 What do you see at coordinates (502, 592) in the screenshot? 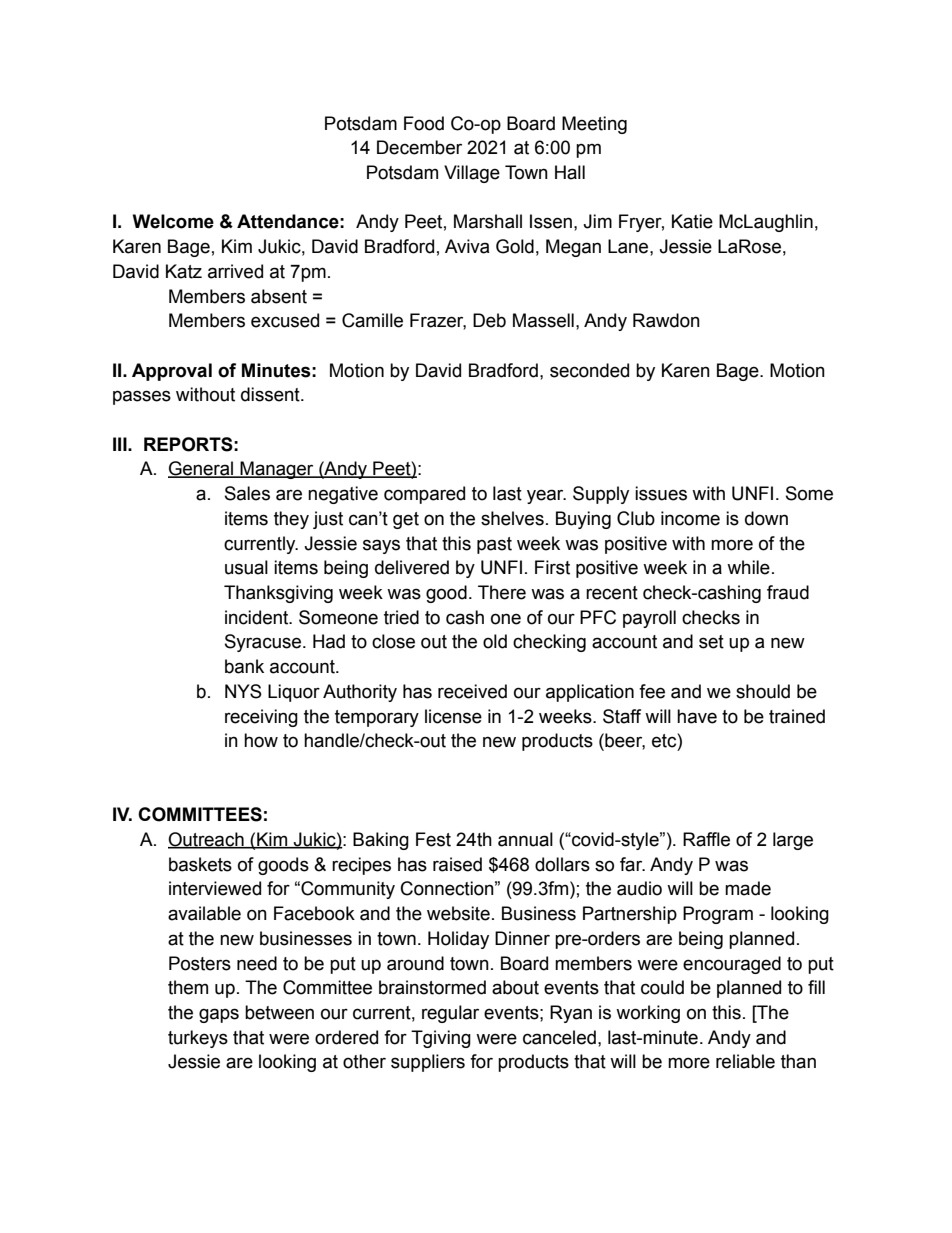
I see `There` at bounding box center [502, 592].
